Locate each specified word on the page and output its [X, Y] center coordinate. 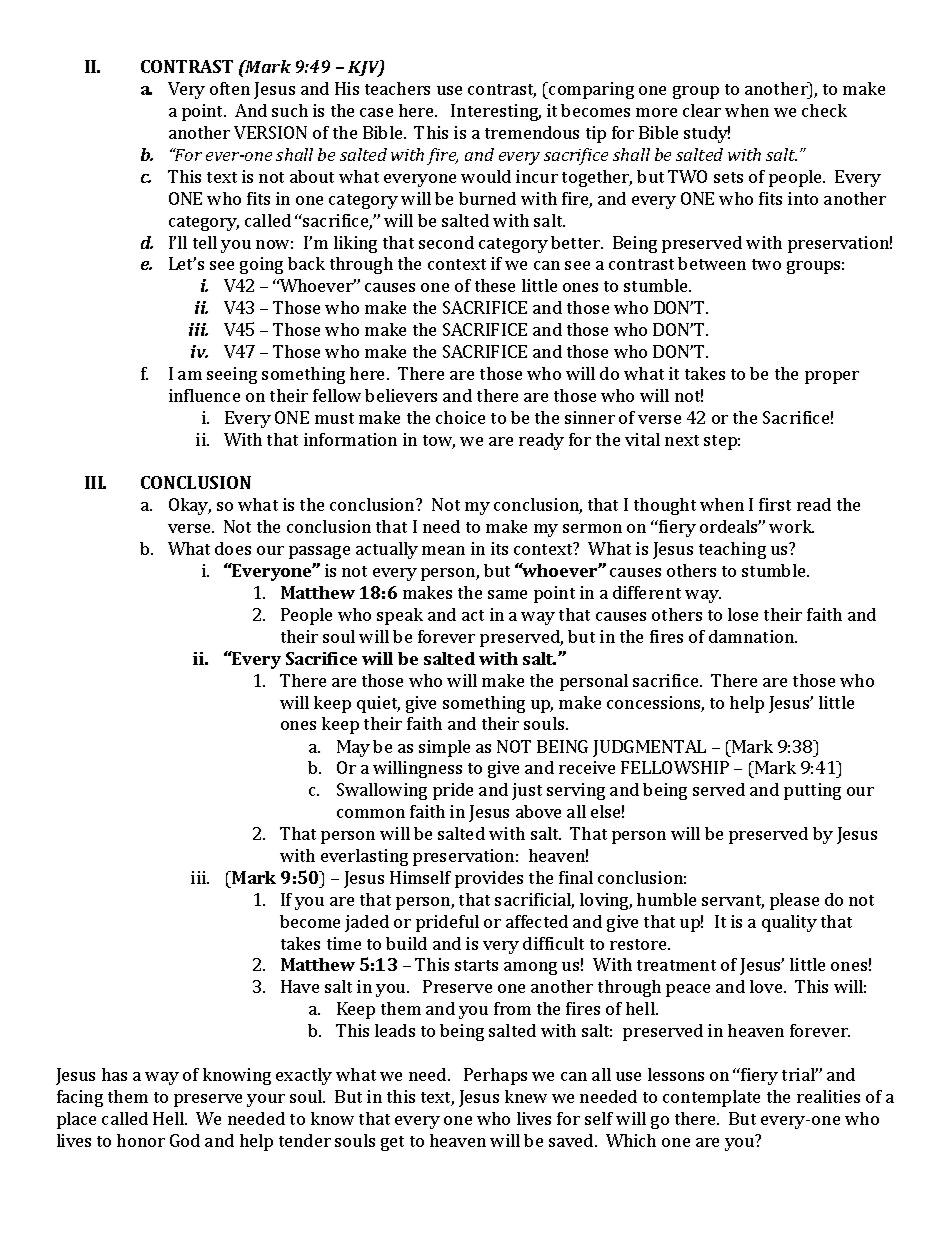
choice [460, 417]
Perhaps [495, 1076]
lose [743, 614]
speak [400, 616]
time [344, 943]
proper [832, 377]
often [230, 88]
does [233, 548]
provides [489, 879]
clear [702, 110]
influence [204, 395]
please [794, 901]
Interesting [496, 112]
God [185, 1140]
